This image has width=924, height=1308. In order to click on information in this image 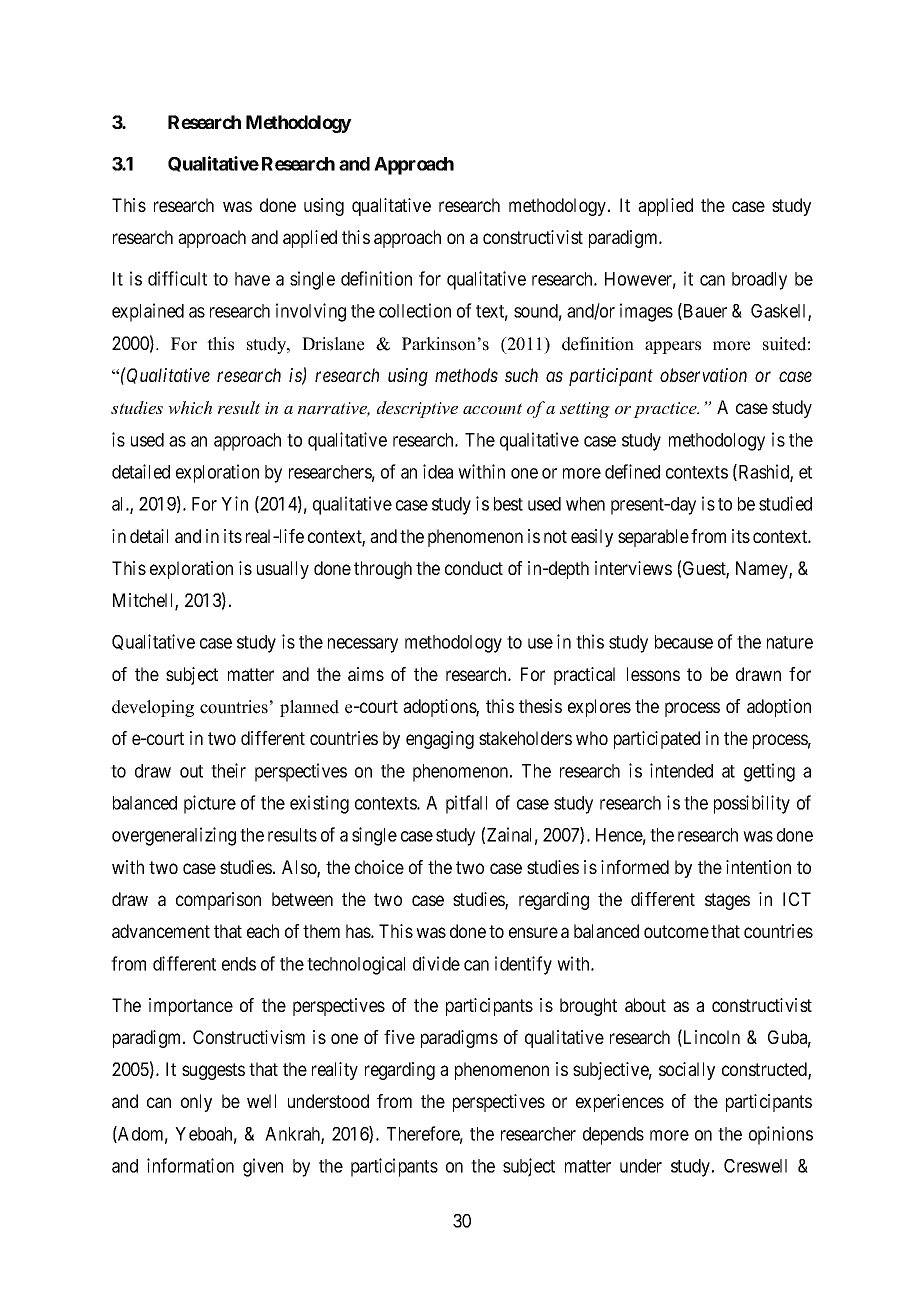, I will do `click(190, 1165)`.
